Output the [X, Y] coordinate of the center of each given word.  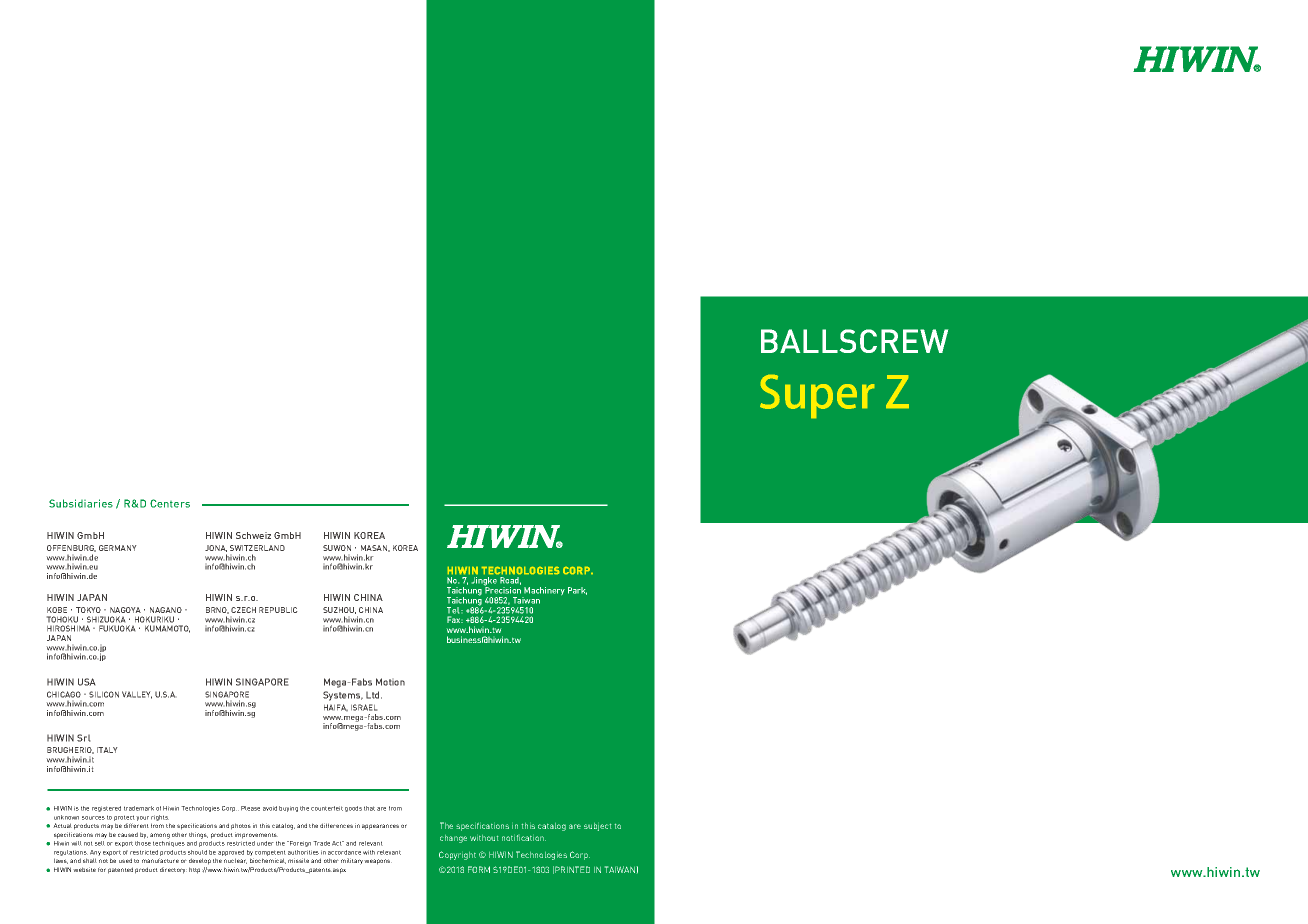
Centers [170, 503]
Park [577, 591]
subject [597, 827]
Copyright [457, 855]
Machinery [543, 592]
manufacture [160, 860]
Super [817, 396]
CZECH [243, 610]
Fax [455, 619]
